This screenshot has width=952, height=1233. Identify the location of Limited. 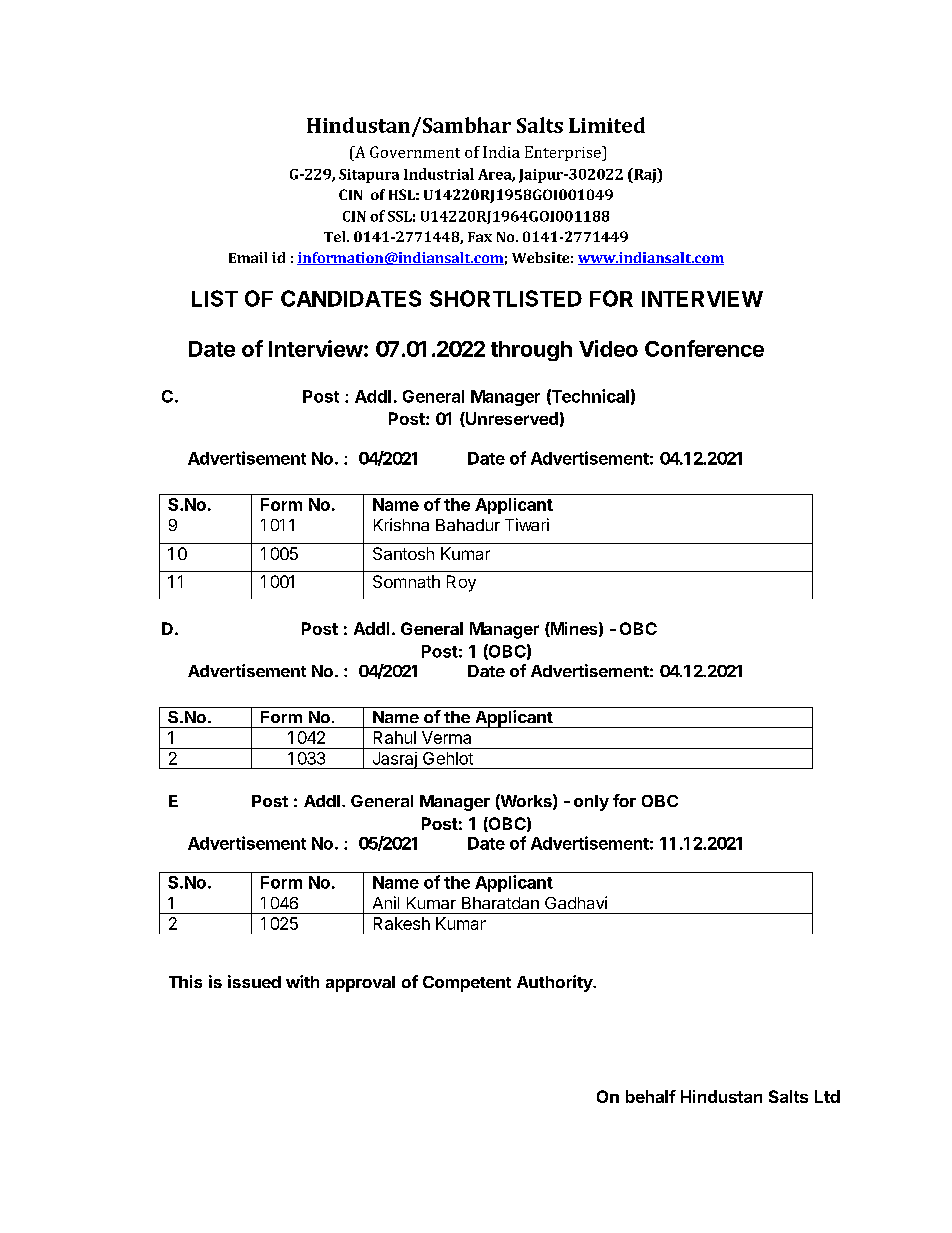
(607, 125).
